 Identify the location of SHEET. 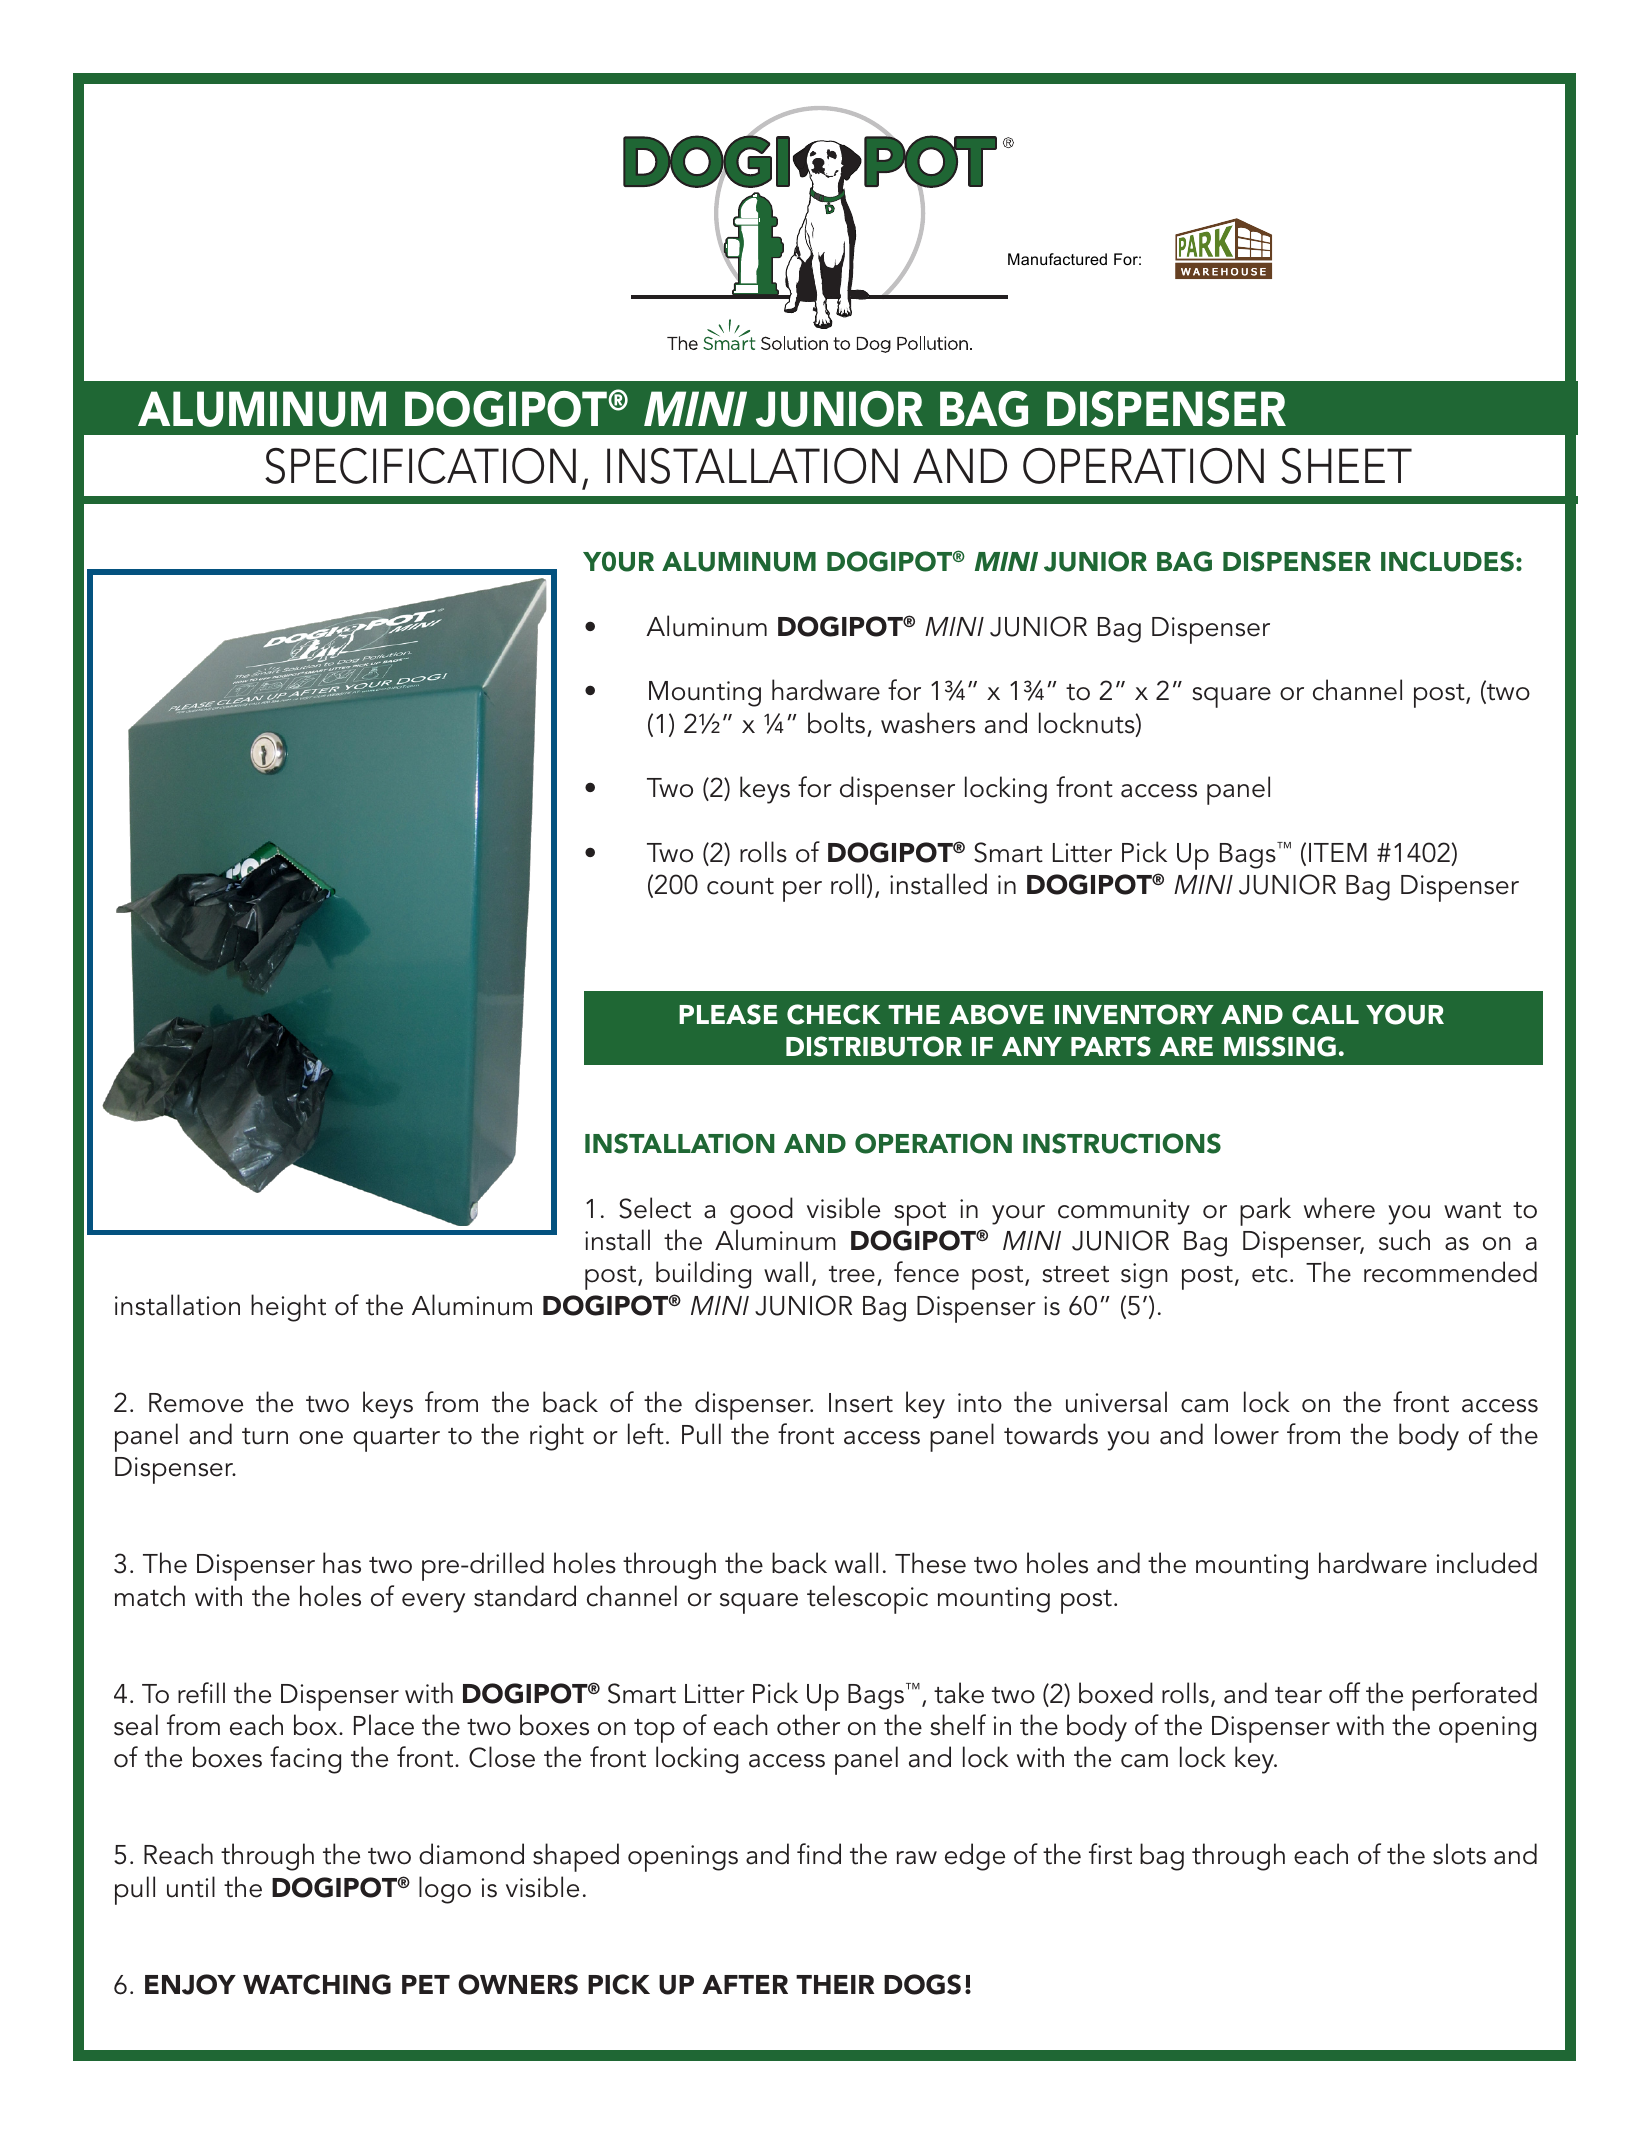
(1346, 466).
